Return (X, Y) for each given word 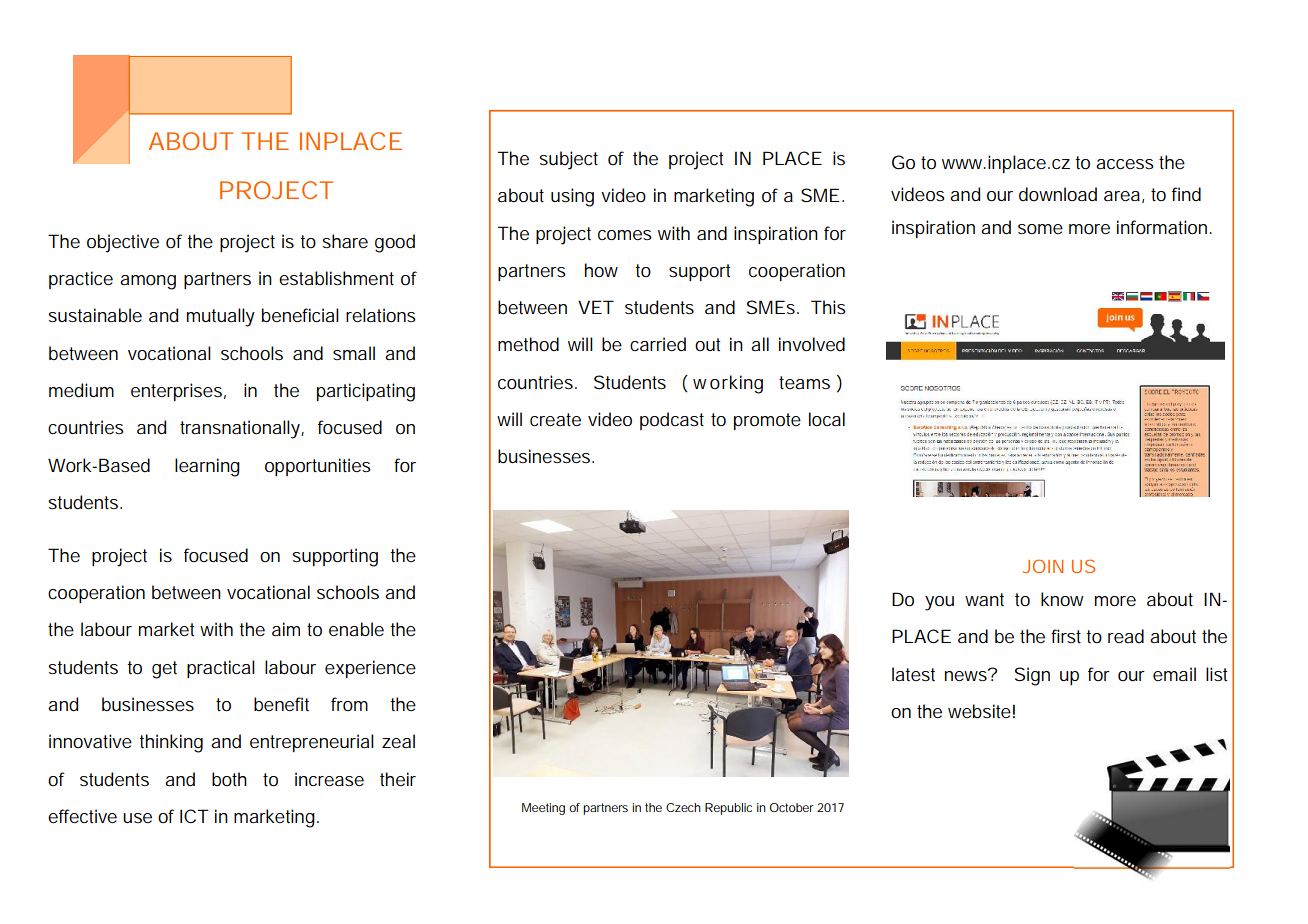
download (1058, 194)
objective (123, 243)
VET (596, 307)
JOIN (1042, 566)
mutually (221, 317)
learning (207, 467)
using (572, 197)
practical (221, 669)
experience (370, 669)
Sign (1032, 676)
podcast (672, 421)
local (827, 419)
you (939, 603)
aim (286, 629)
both (229, 779)
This (828, 307)
